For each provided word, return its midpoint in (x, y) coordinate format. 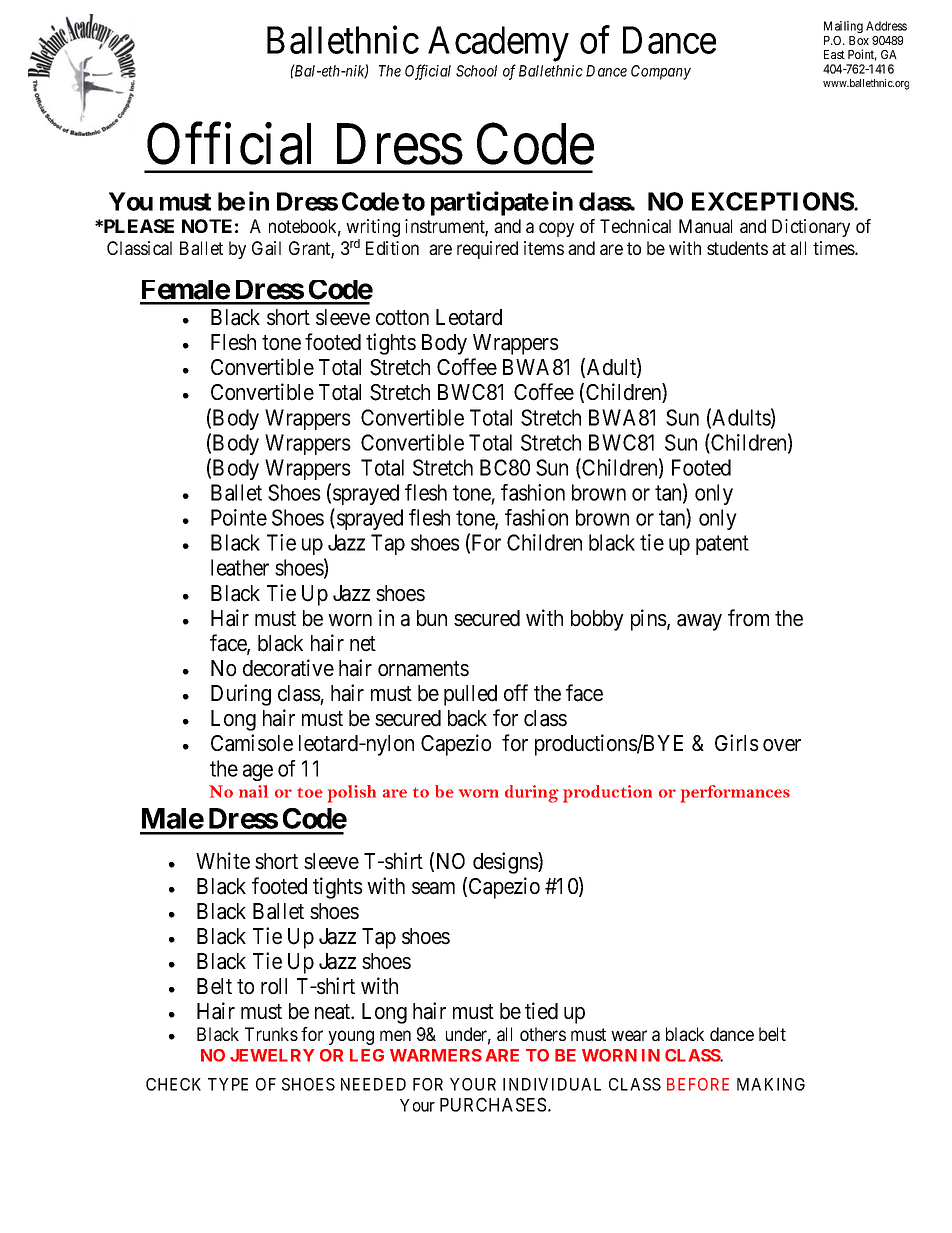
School (476, 71)
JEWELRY (272, 1055)
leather (240, 567)
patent (722, 545)
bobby (597, 620)
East (834, 54)
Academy (498, 45)
